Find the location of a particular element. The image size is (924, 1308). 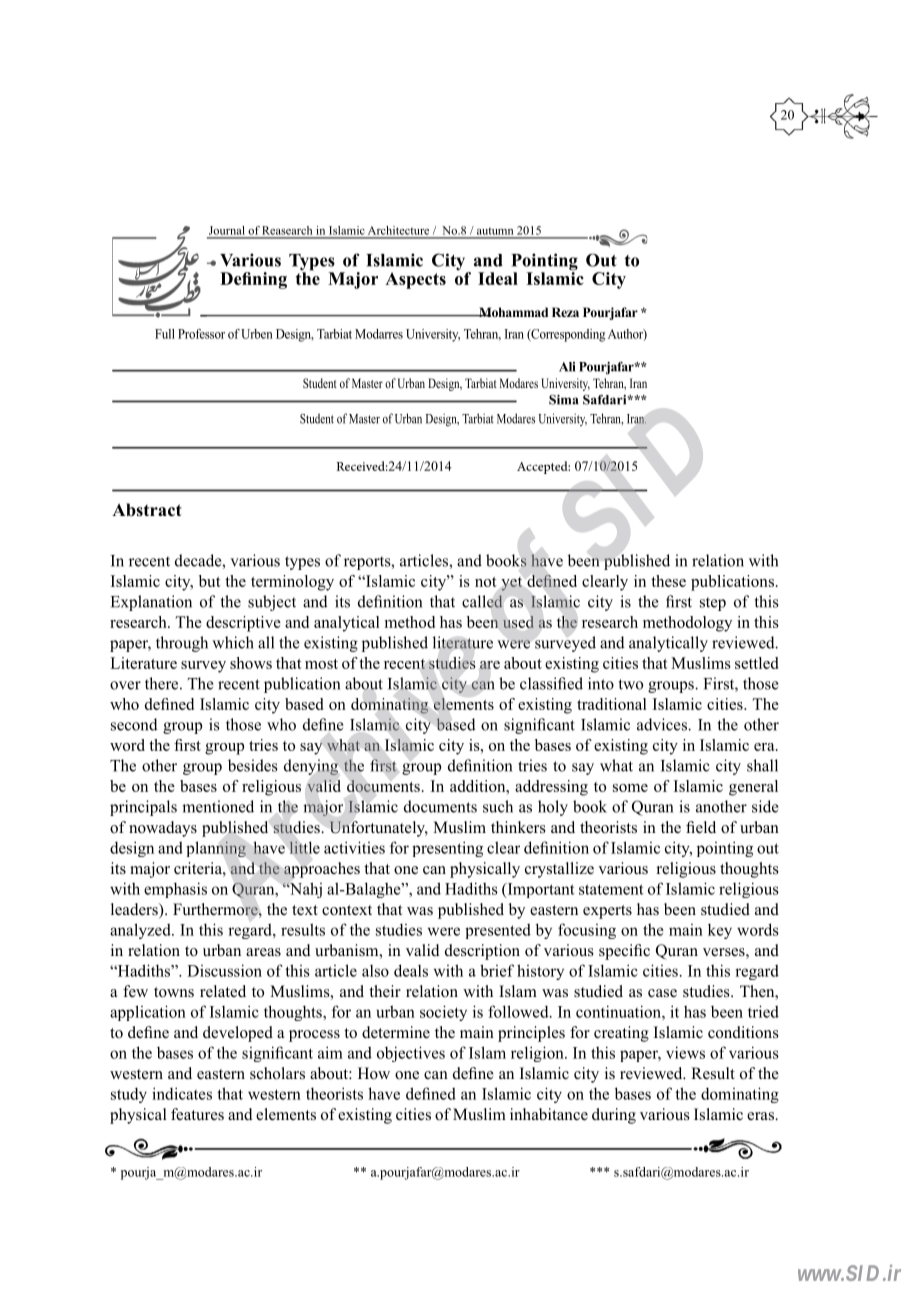

called is located at coordinates (482, 601).
